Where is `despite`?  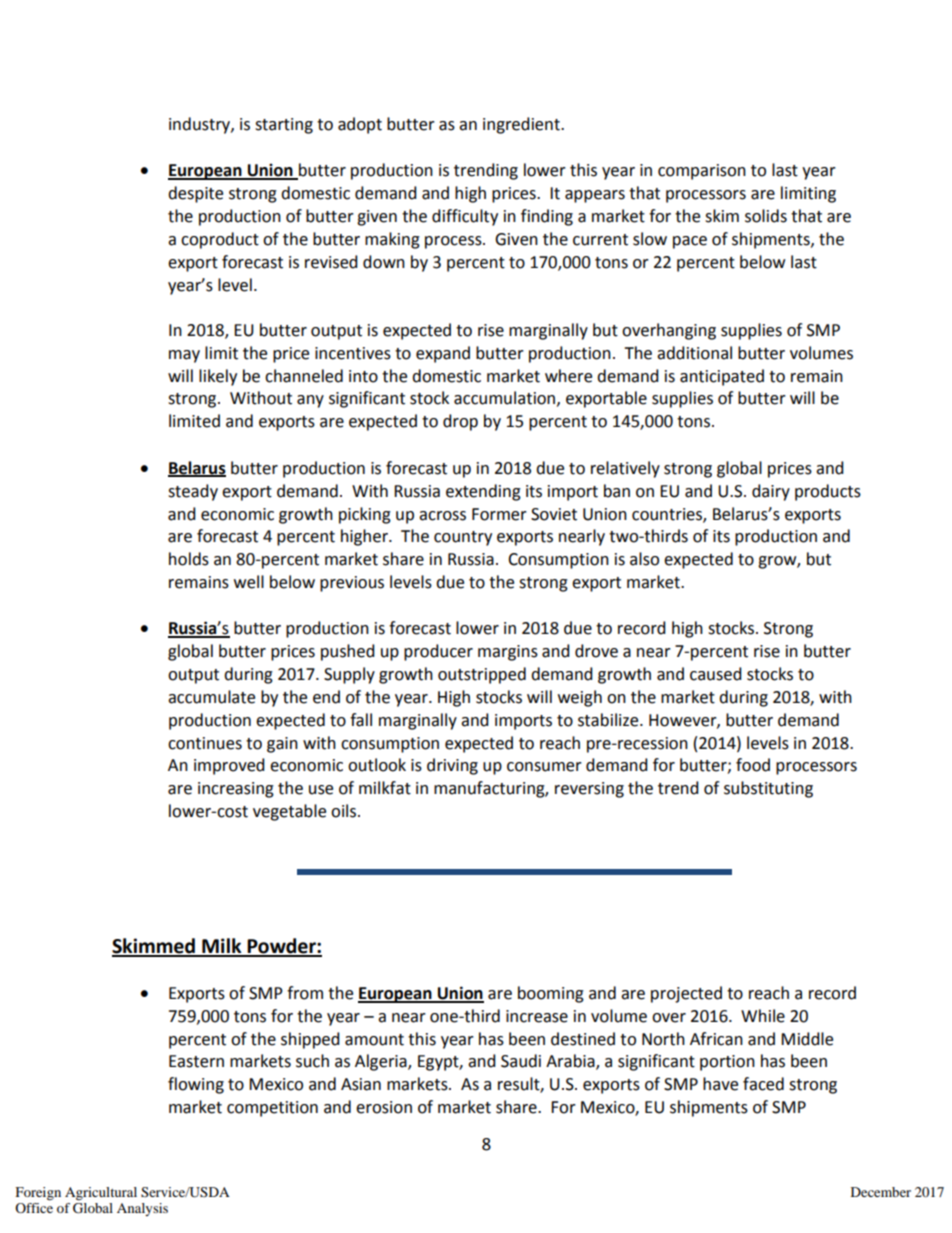
despite is located at coordinates (195, 194).
